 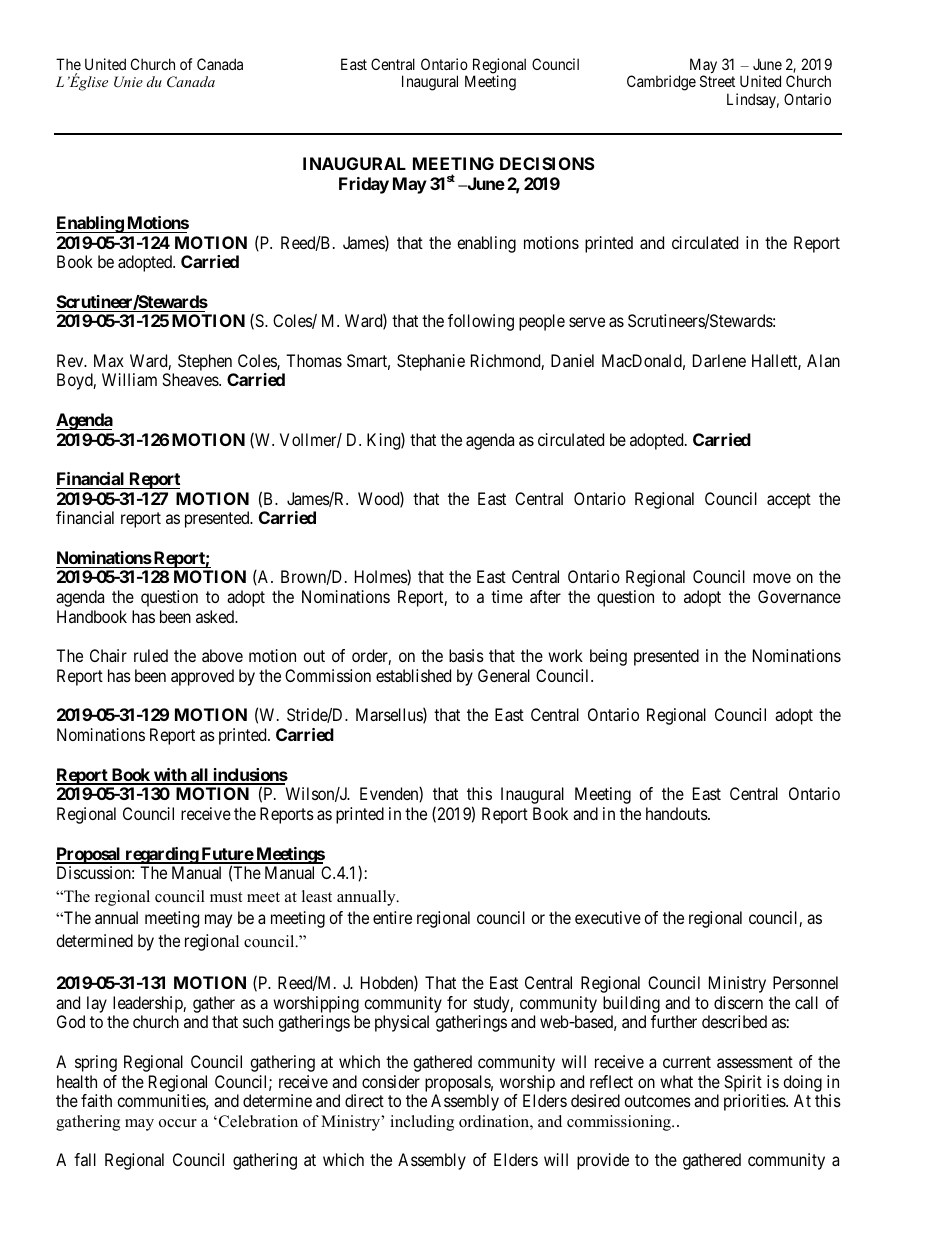 What do you see at coordinates (547, 163) in the page?
I see `DECISIONS` at bounding box center [547, 163].
